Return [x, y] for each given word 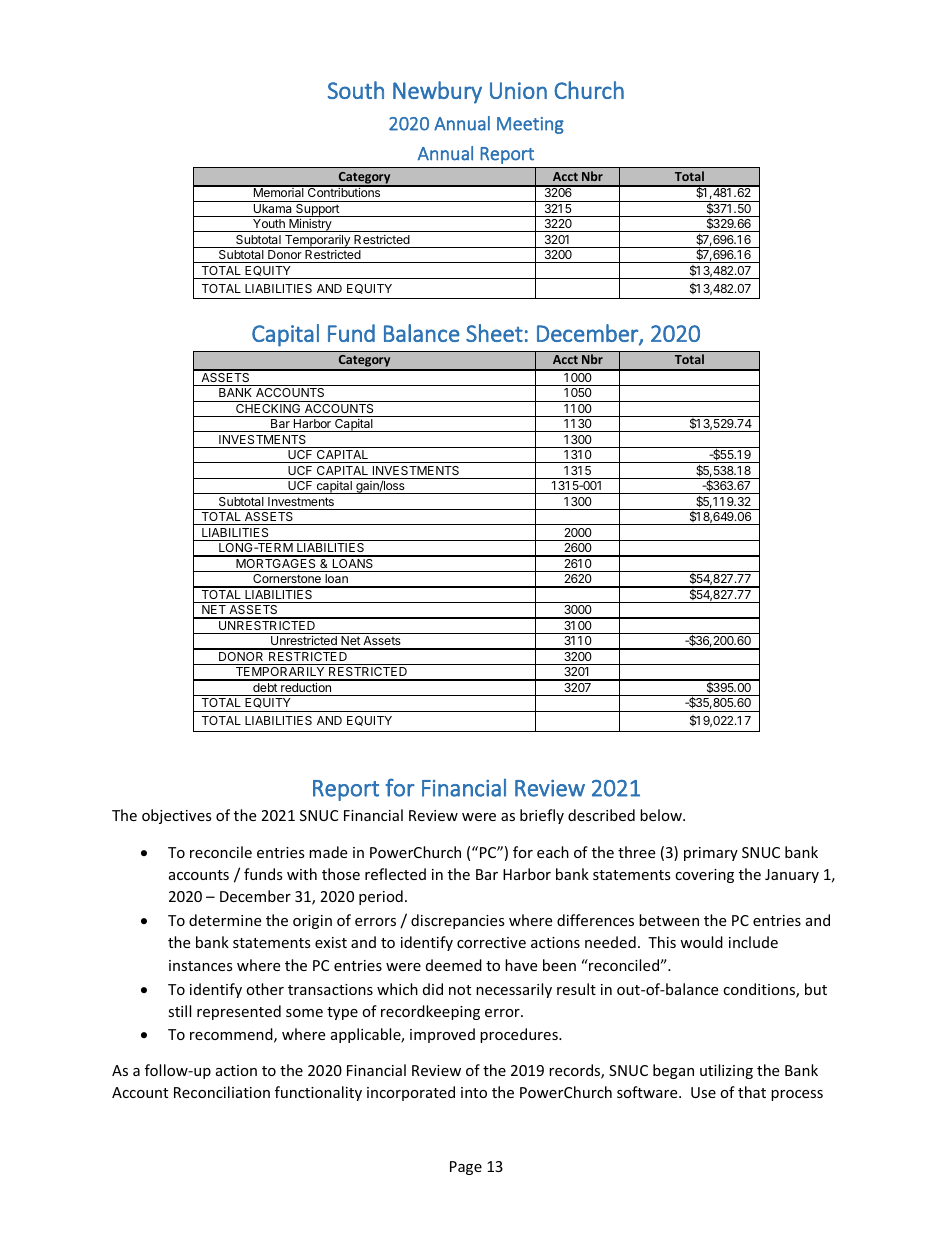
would [701, 942]
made [328, 852]
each [553, 852]
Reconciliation [222, 1092]
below [662, 815]
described [601, 815]
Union [518, 90]
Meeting [530, 125]
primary [711, 854]
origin [312, 922]
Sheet [494, 333]
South [356, 90]
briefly [542, 816]
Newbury [437, 92]
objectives [177, 816]
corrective [491, 942]
